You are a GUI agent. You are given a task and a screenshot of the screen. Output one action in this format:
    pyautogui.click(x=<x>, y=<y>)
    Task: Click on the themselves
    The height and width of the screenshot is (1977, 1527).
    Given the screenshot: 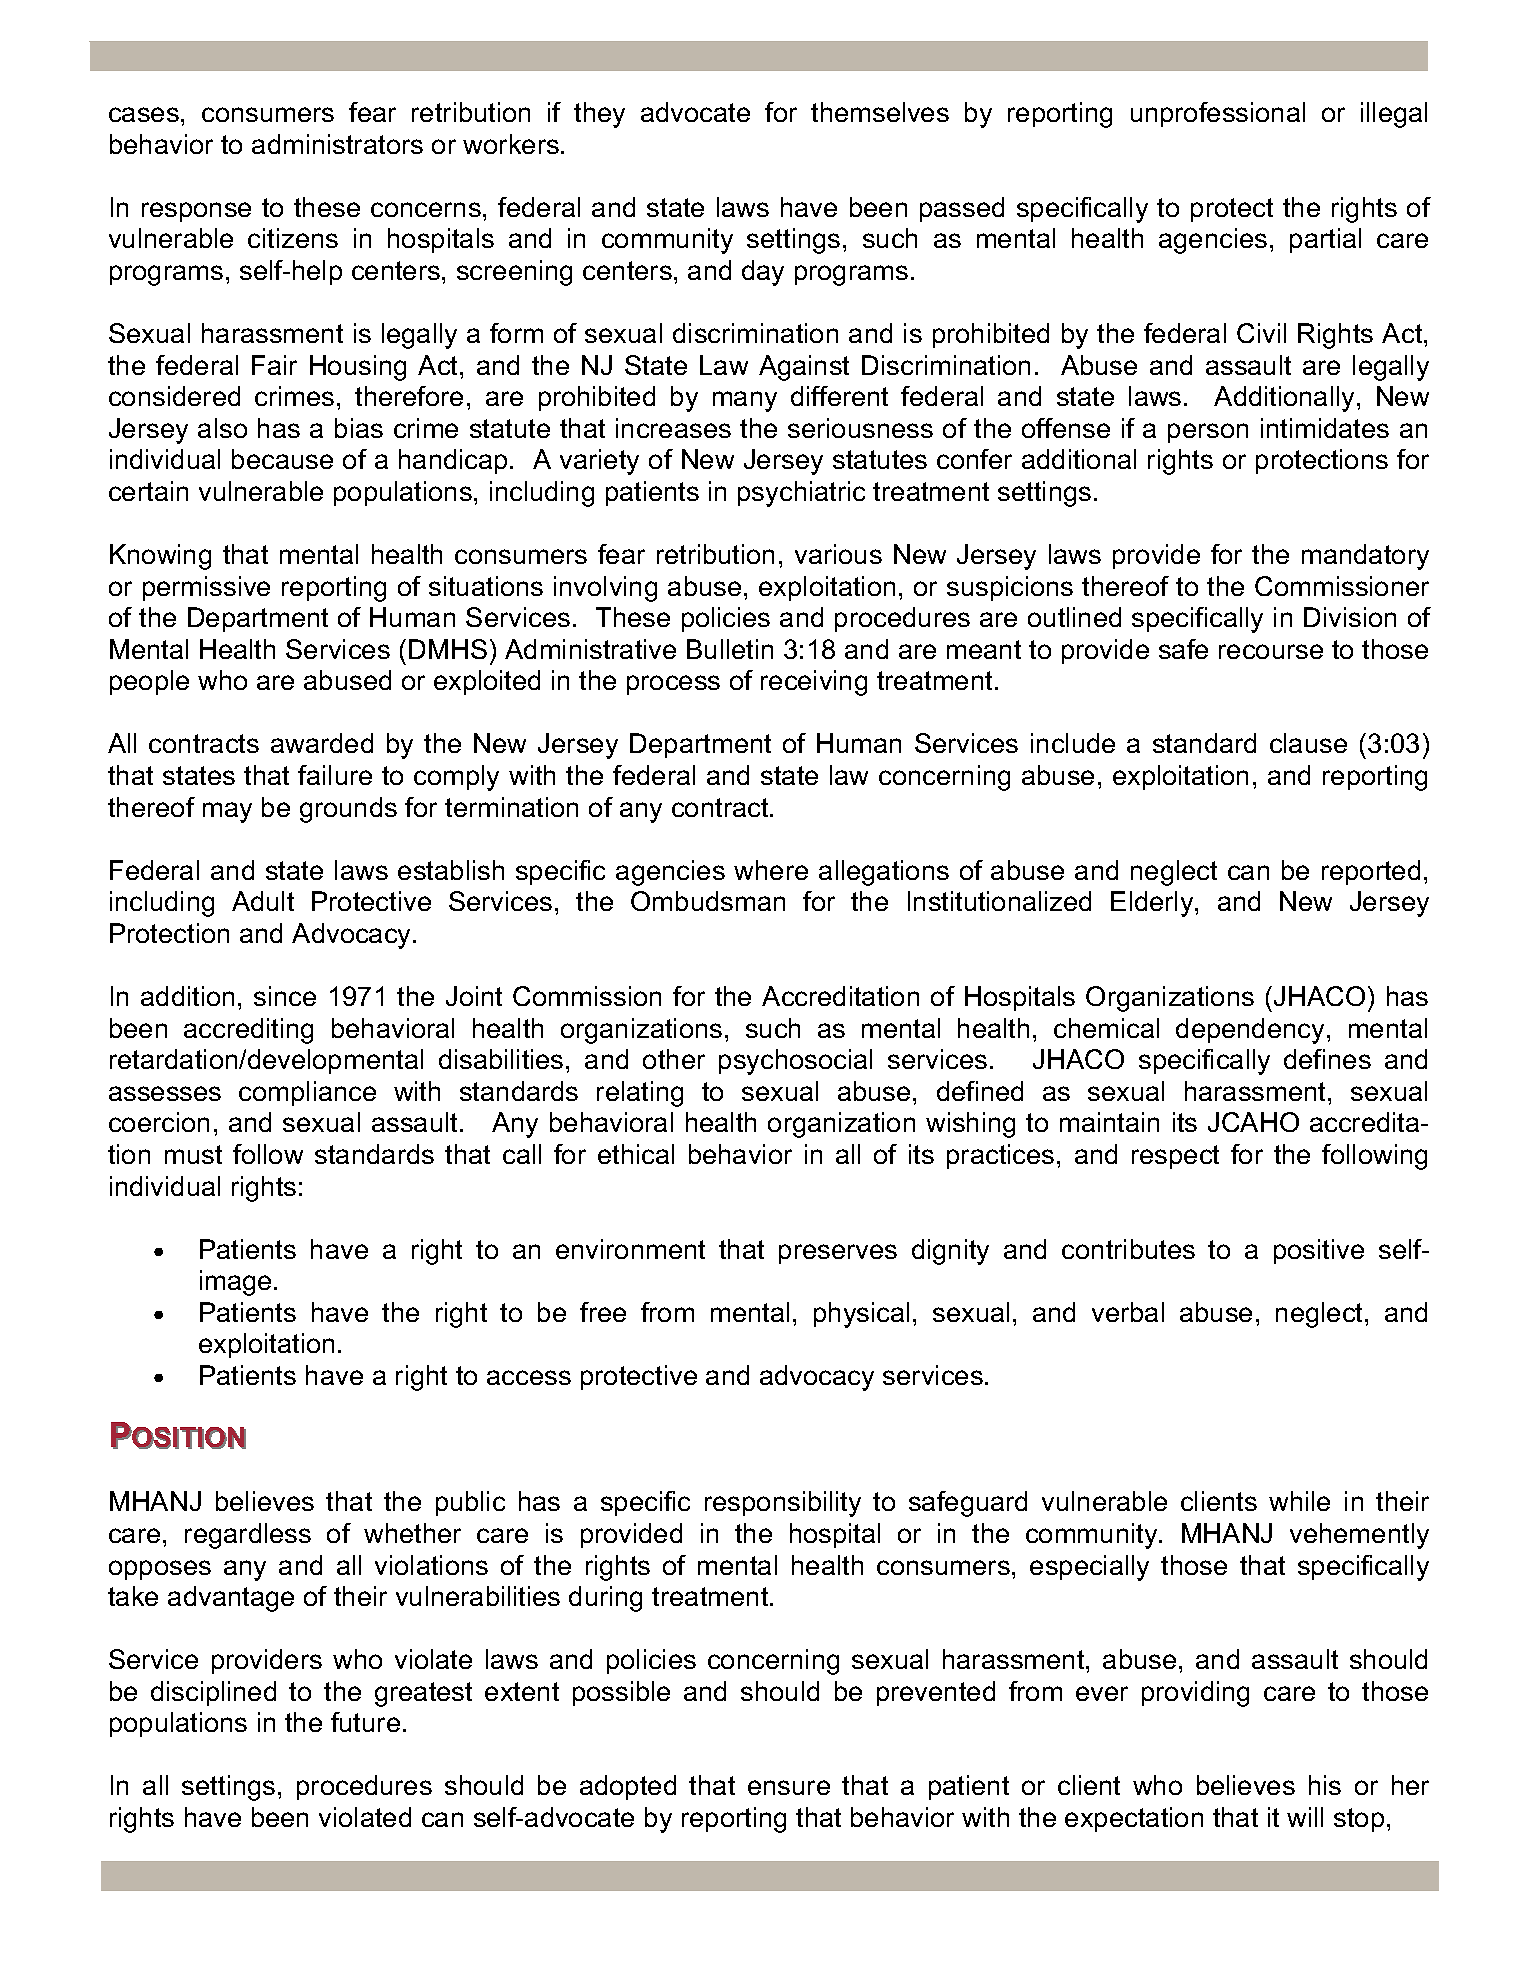 What is the action you would take?
    pyautogui.click(x=880, y=112)
